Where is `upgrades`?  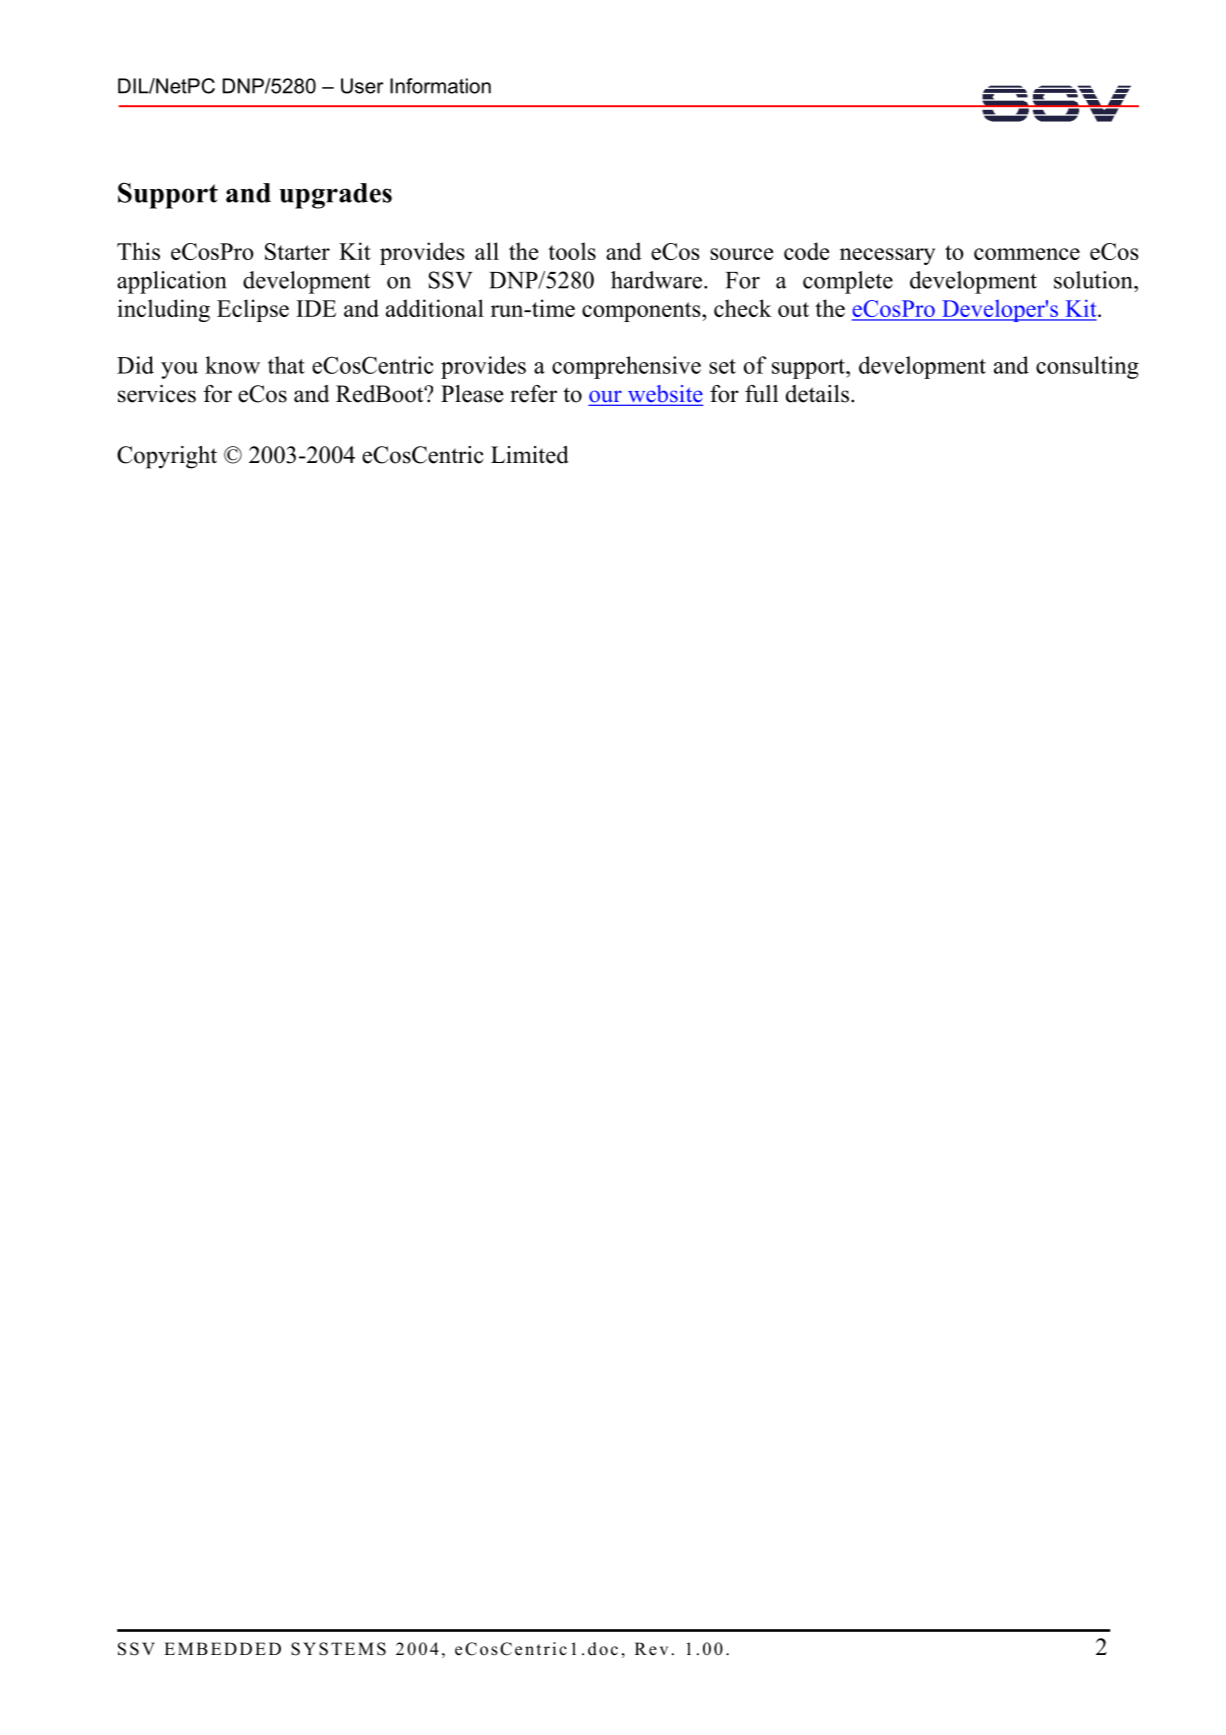 upgrades is located at coordinates (335, 196).
